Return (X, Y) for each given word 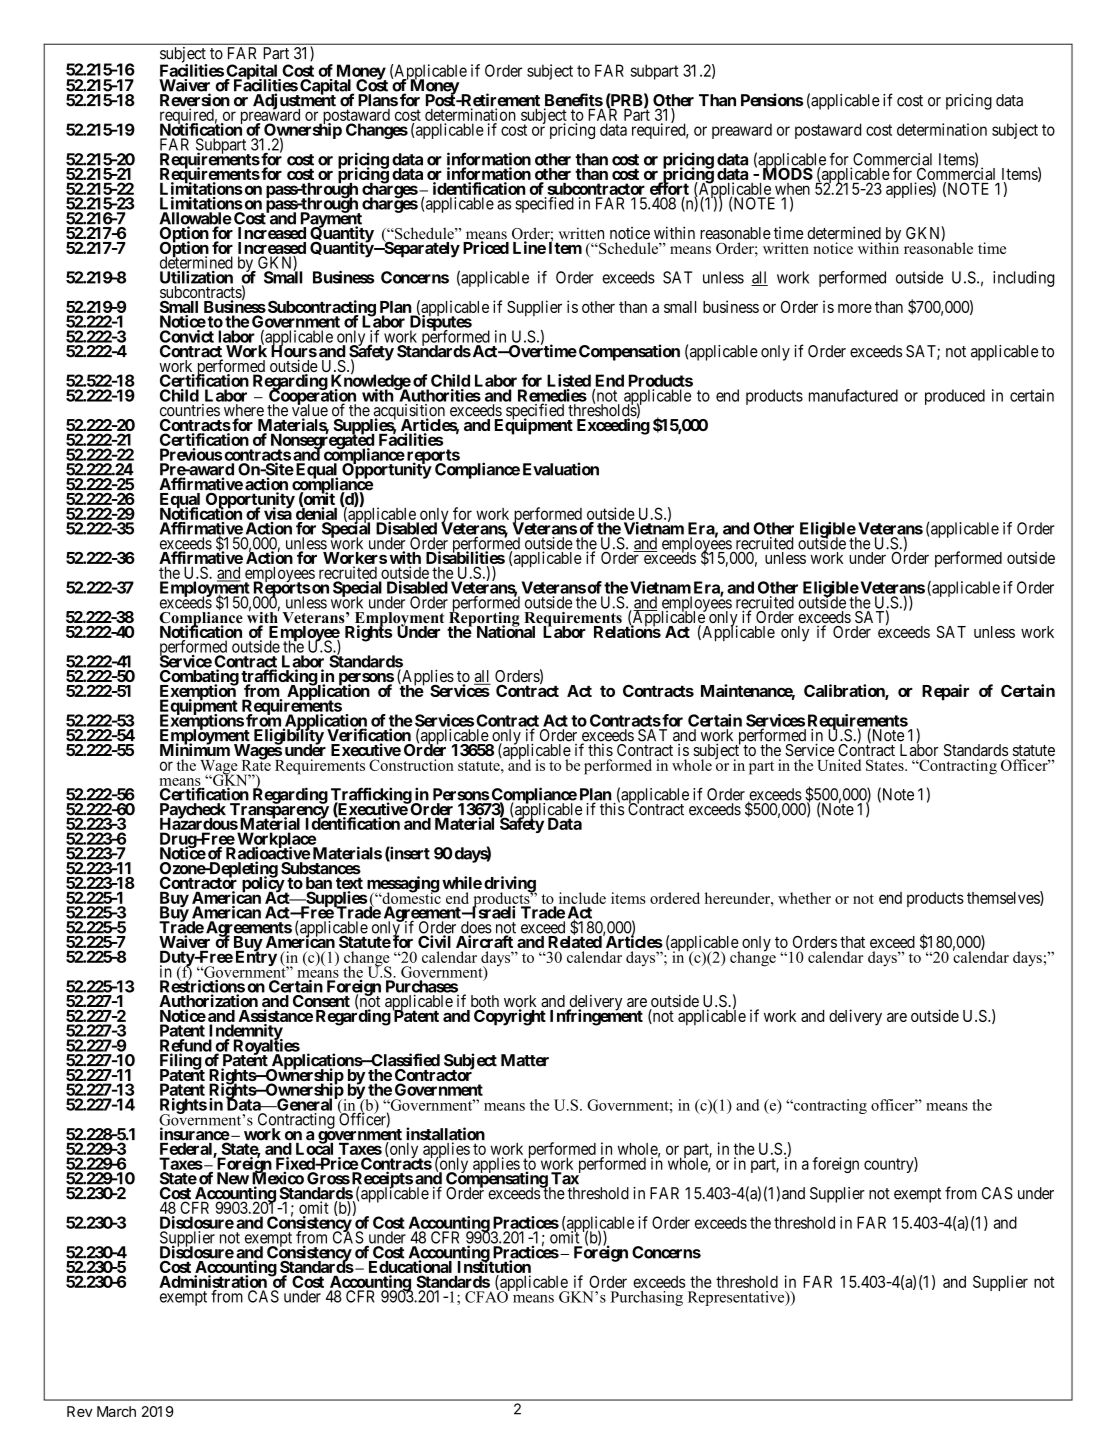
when (792, 190)
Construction (411, 765)
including (1023, 279)
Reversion (195, 101)
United (839, 765)
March (116, 1411)
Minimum (195, 749)
